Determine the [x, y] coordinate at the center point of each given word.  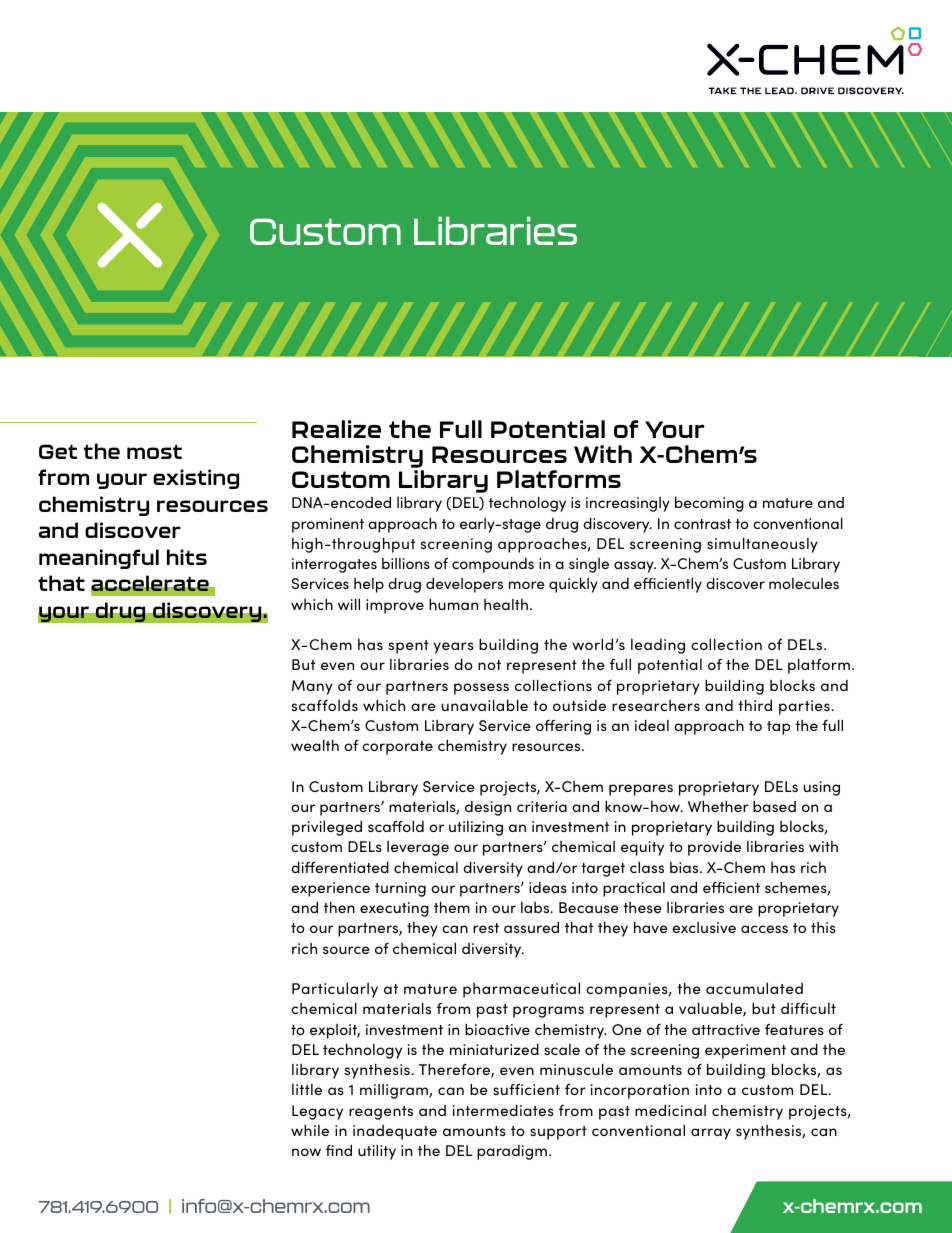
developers [464, 585]
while [310, 1130]
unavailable [485, 705]
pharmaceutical [521, 990]
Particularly [335, 990]
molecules [804, 583]
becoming [709, 504]
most [154, 451]
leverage [418, 848]
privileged [327, 828]
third [755, 705]
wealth [315, 745]
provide [714, 848]
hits [187, 557]
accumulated [754, 988]
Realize [336, 429]
